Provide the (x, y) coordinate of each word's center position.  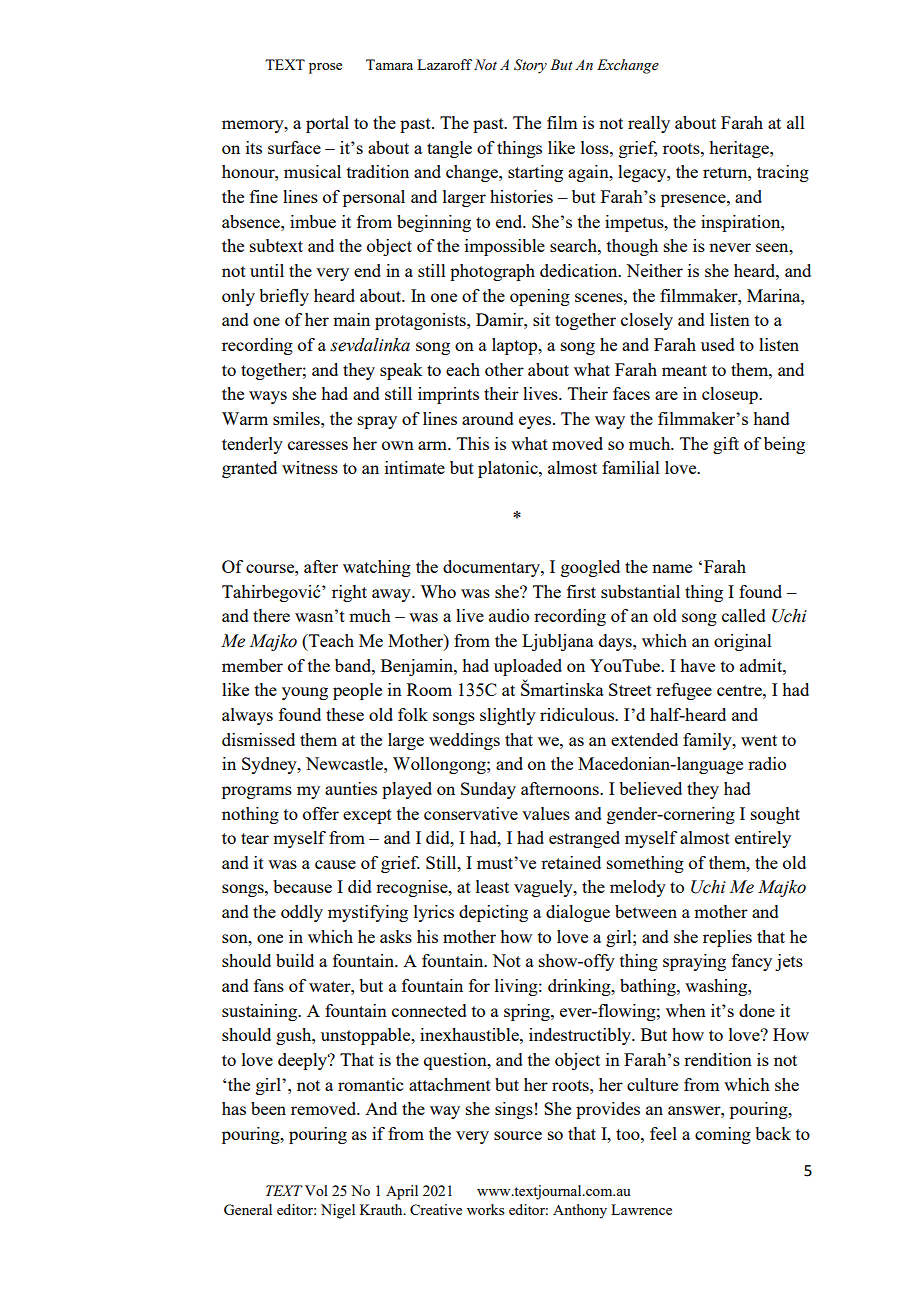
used (718, 344)
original (743, 642)
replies (727, 938)
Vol (316, 1190)
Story (530, 66)
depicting (493, 913)
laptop (516, 346)
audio (509, 615)
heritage (740, 149)
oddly (302, 913)
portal (327, 124)
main (351, 319)
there (271, 615)
